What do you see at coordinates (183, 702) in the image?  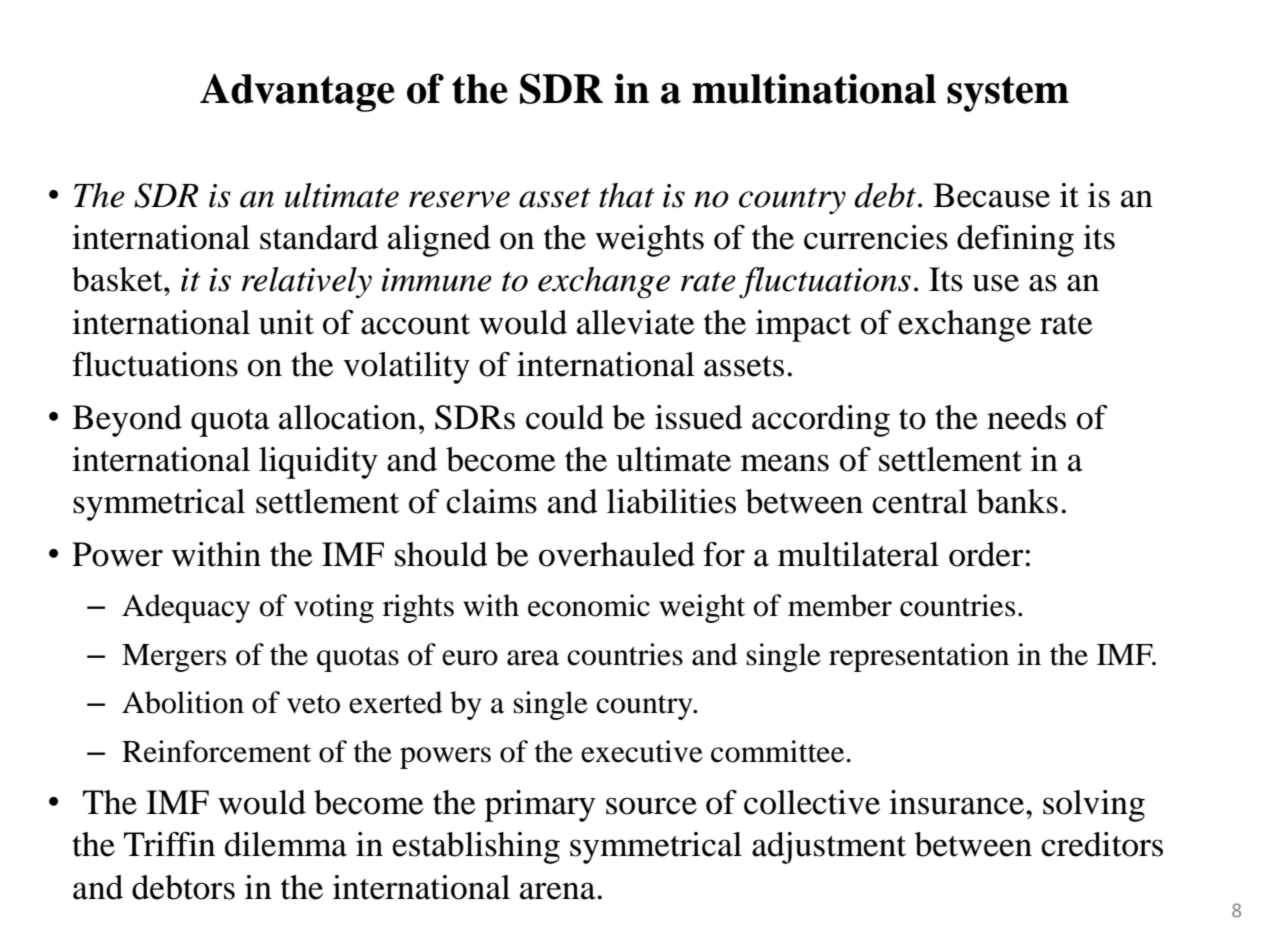 I see `Abolition` at bounding box center [183, 702].
